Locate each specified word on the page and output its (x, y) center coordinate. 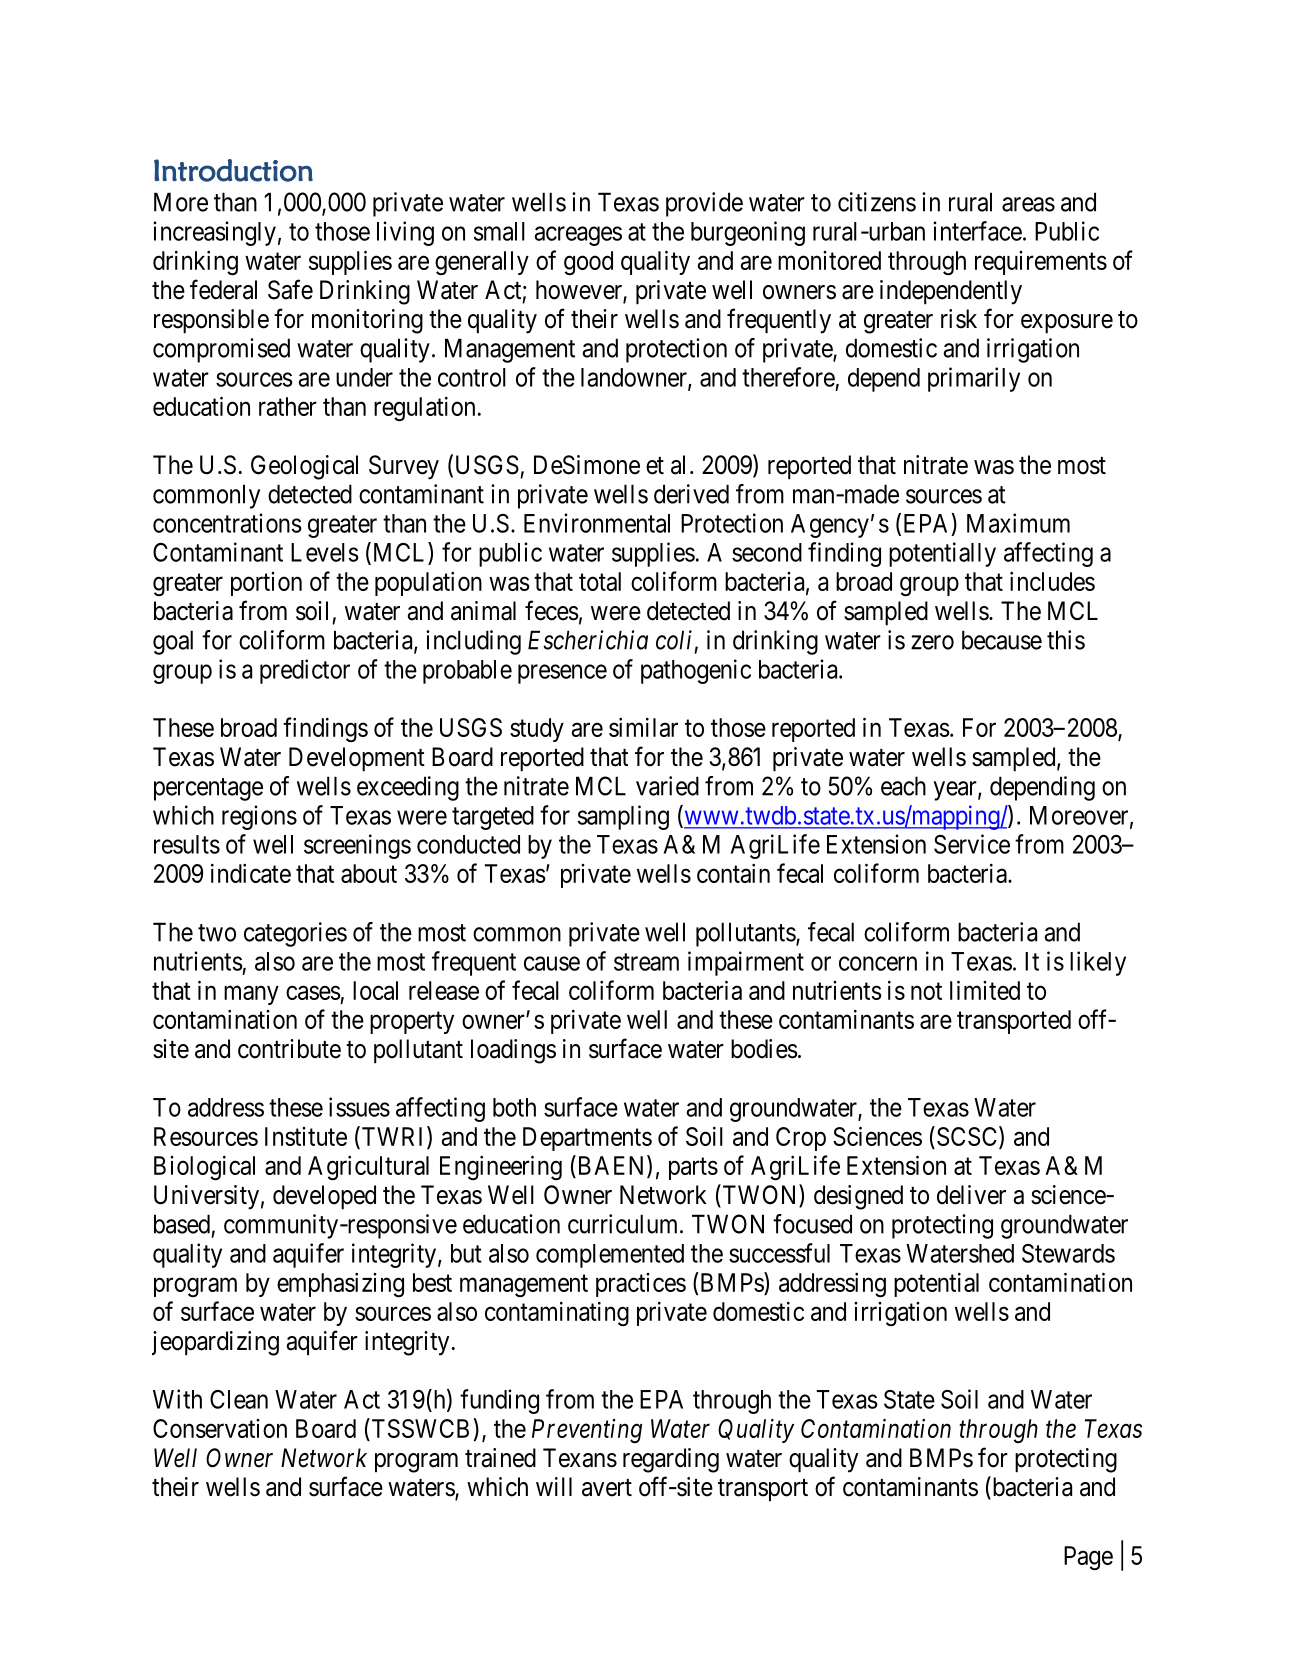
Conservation (220, 1428)
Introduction (233, 170)
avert (607, 1488)
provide (704, 204)
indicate (251, 873)
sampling (623, 817)
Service (972, 844)
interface (977, 231)
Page (1088, 1558)
